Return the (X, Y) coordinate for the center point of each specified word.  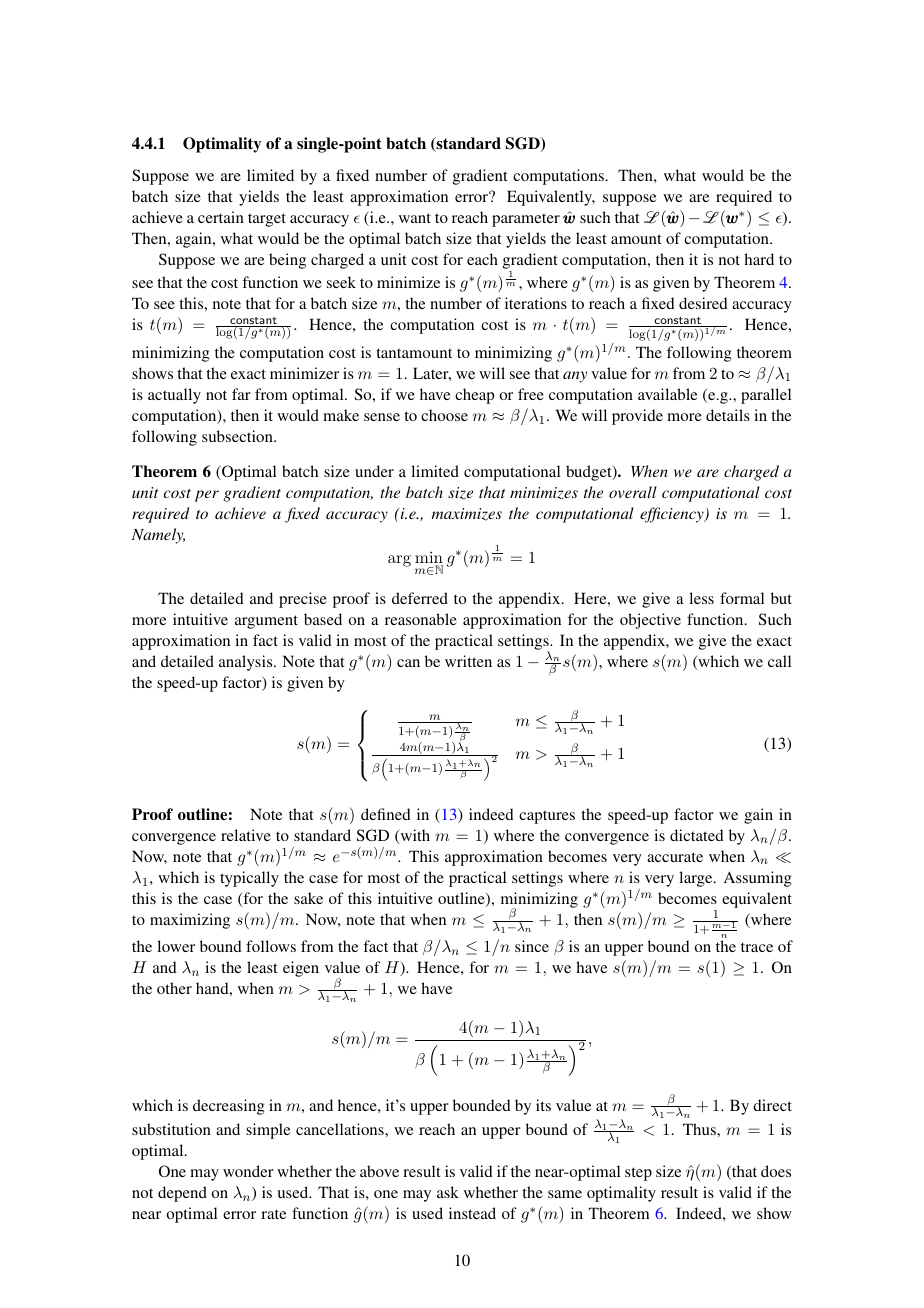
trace (757, 947)
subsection (238, 436)
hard (759, 259)
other (174, 988)
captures (547, 817)
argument (266, 622)
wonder (248, 1171)
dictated (697, 835)
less (701, 598)
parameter (526, 220)
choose (444, 415)
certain (221, 217)
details (728, 415)
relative (246, 835)
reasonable (421, 619)
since (532, 946)
